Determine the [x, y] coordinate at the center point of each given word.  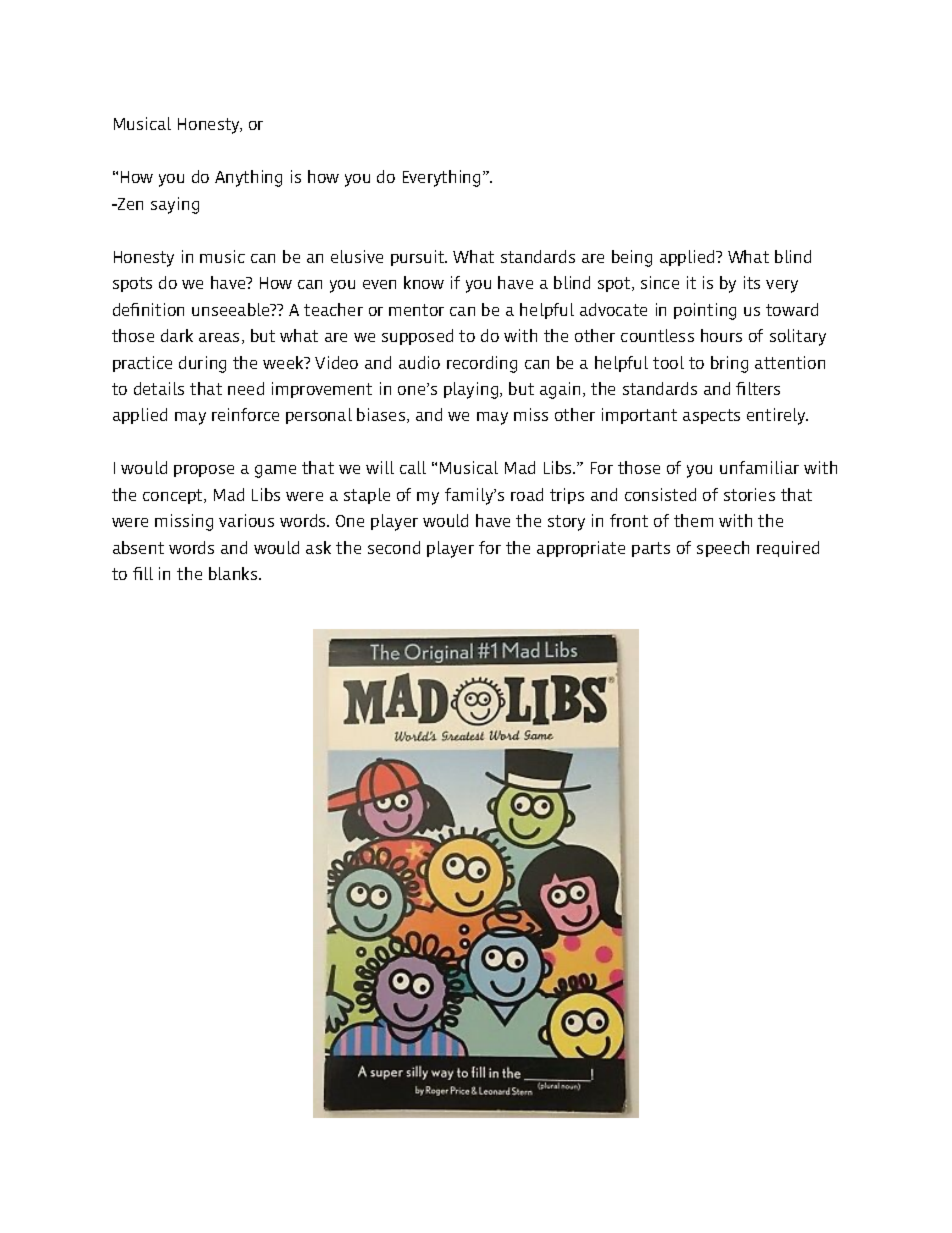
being [632, 258]
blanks [234, 573]
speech [723, 549]
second [394, 547]
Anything [248, 178]
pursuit [419, 258]
